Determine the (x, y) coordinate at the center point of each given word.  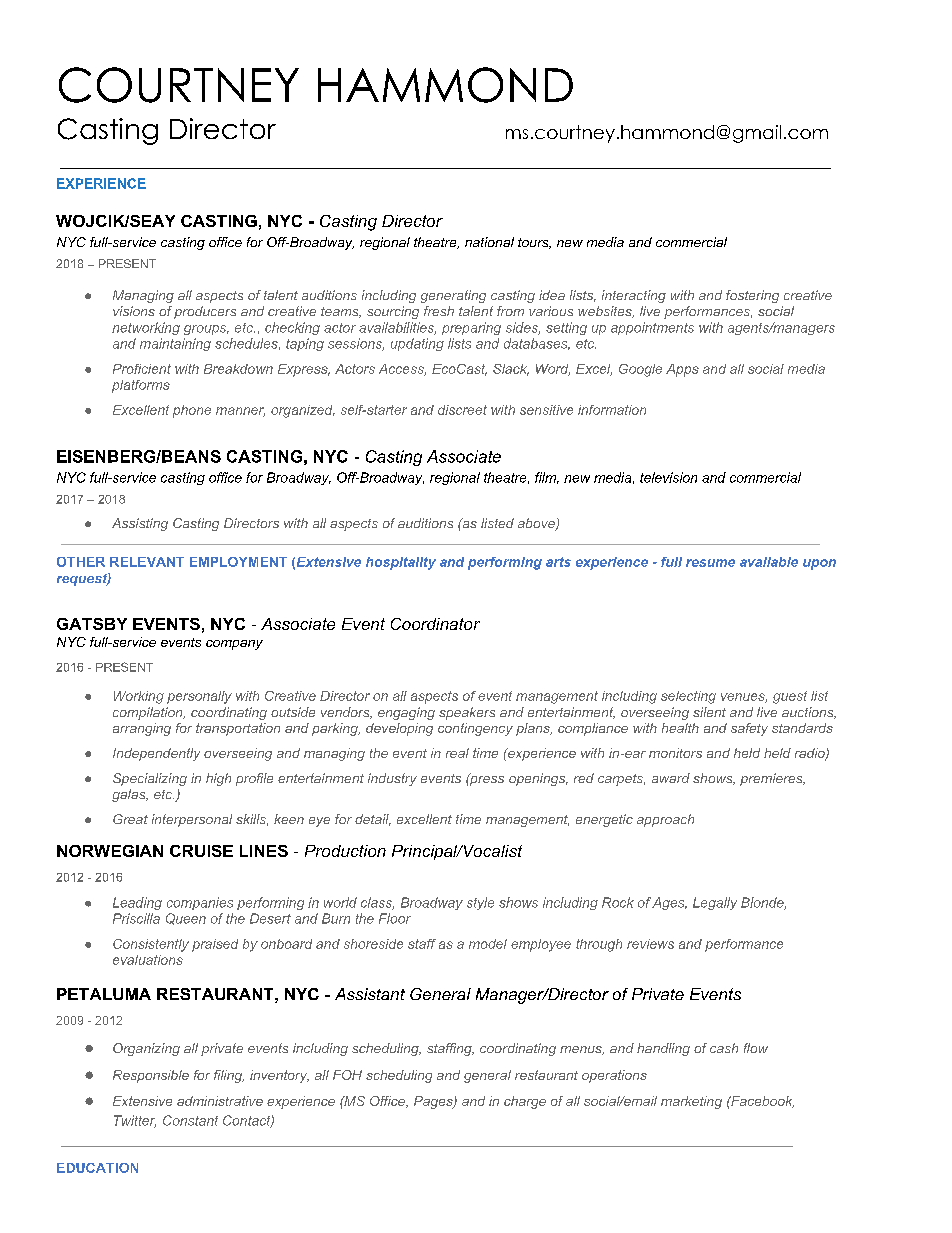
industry (392, 779)
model (488, 944)
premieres (772, 779)
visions (134, 311)
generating (453, 296)
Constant (190, 1120)
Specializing (150, 779)
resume (710, 563)
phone (192, 411)
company (234, 645)
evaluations (148, 960)
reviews (650, 944)
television (668, 477)
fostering (752, 296)
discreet (462, 410)
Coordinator (435, 624)
